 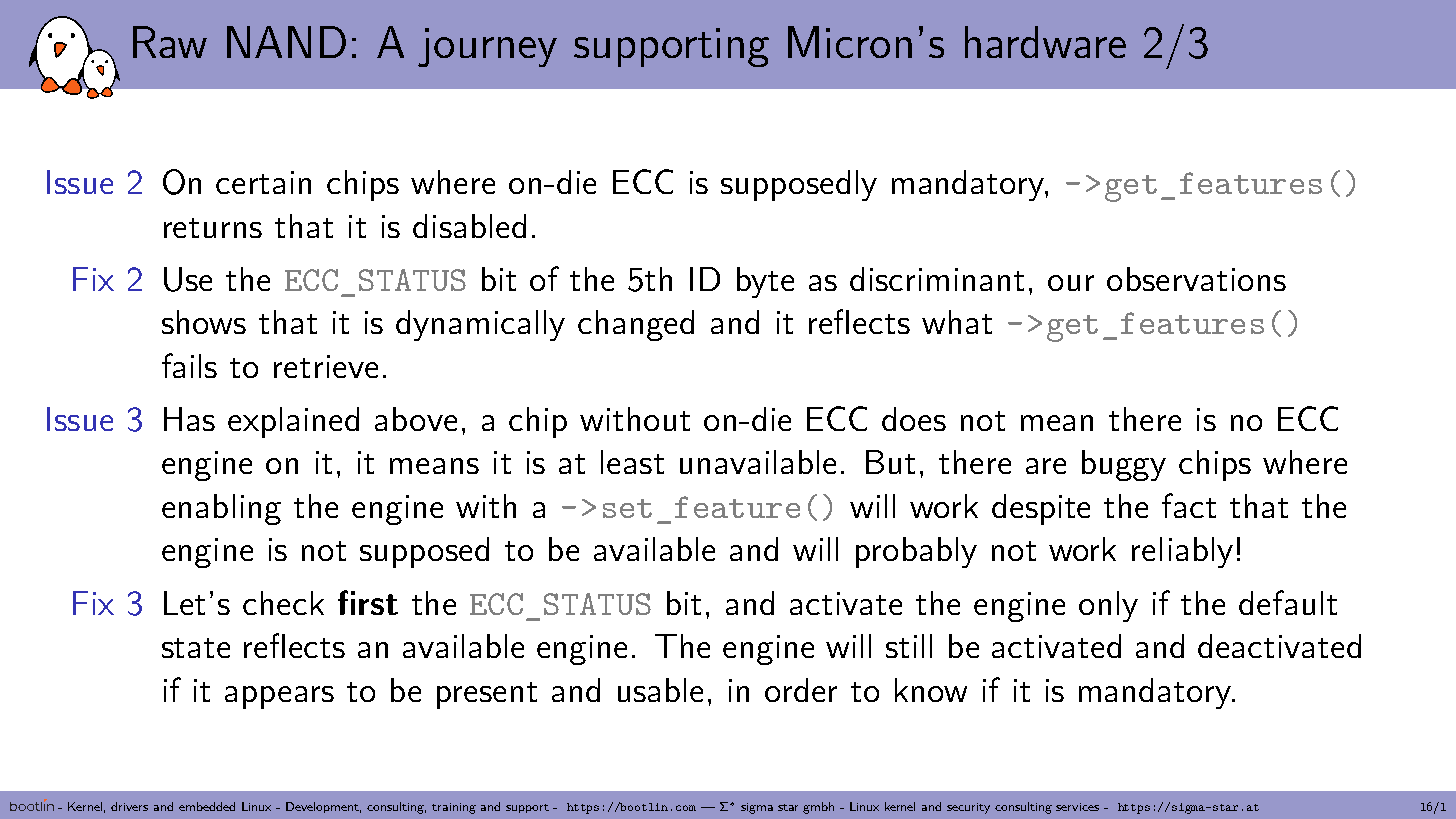 What do you see at coordinates (1196, 279) in the document?
I see `observations` at bounding box center [1196, 279].
